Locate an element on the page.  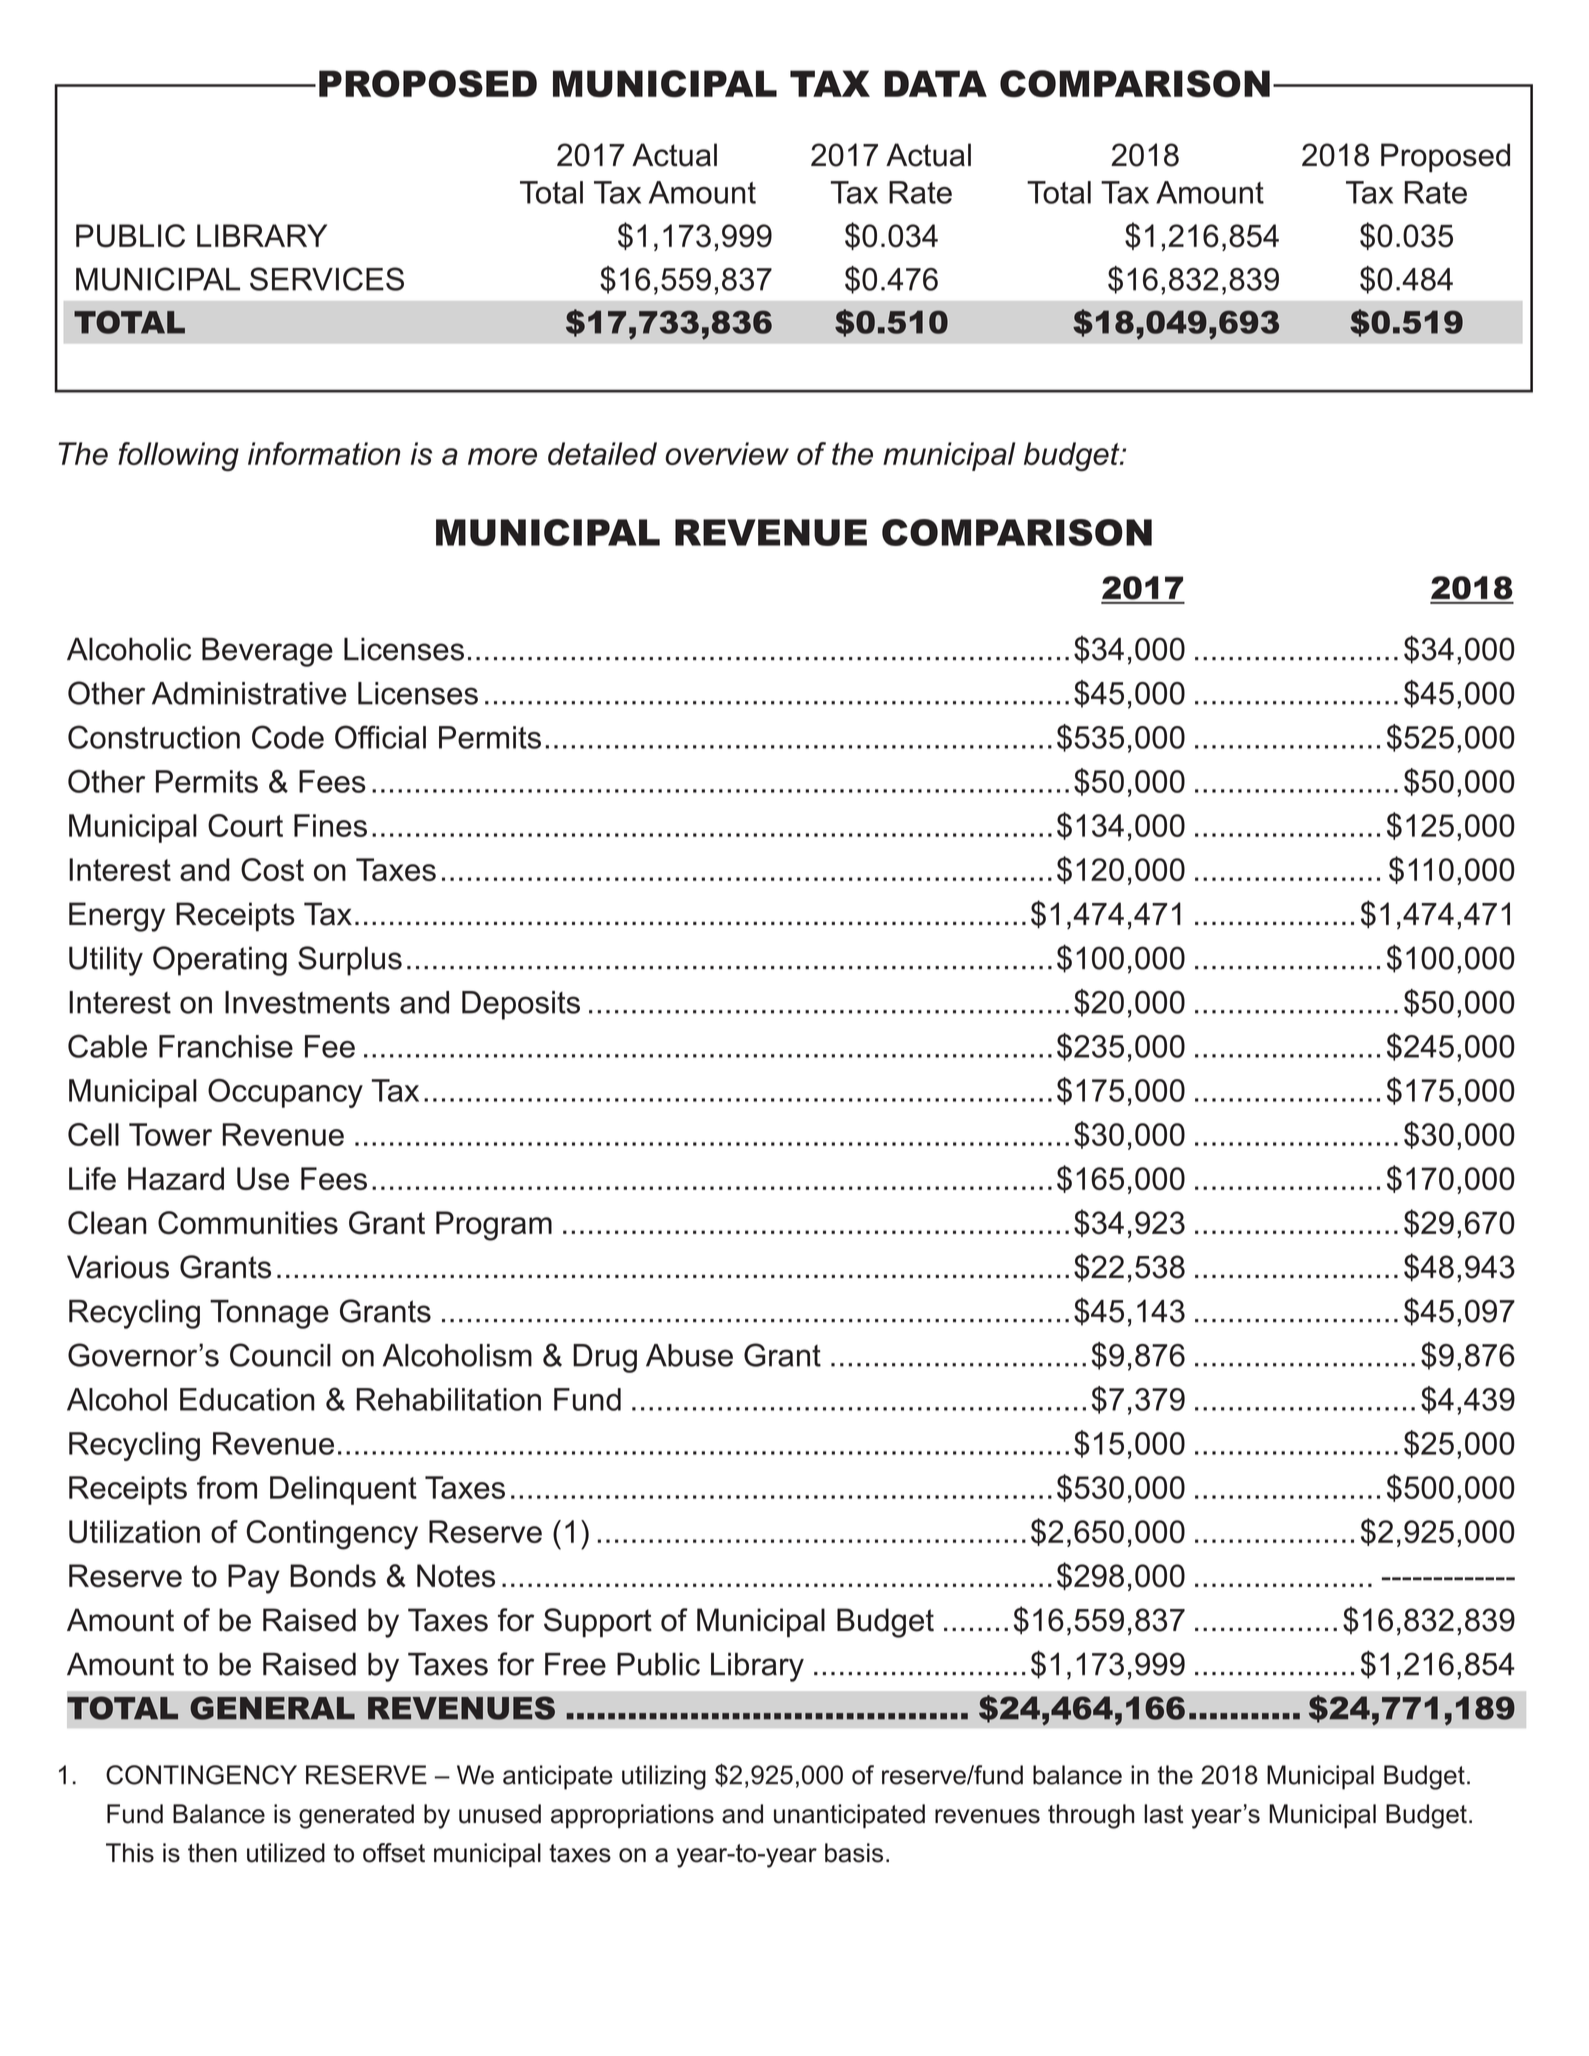
overview is located at coordinates (727, 453).
